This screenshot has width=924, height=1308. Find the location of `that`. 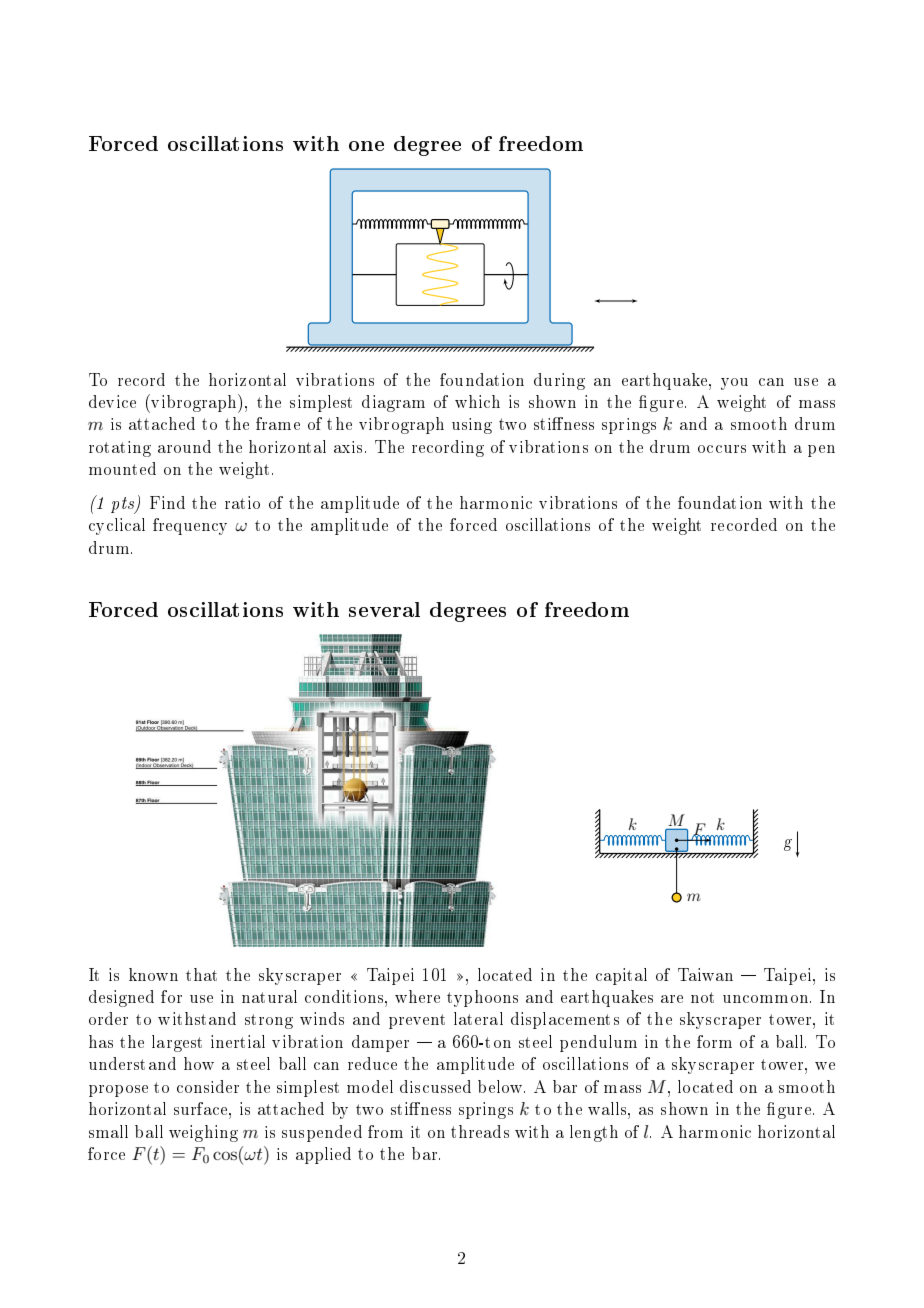

that is located at coordinates (201, 974).
